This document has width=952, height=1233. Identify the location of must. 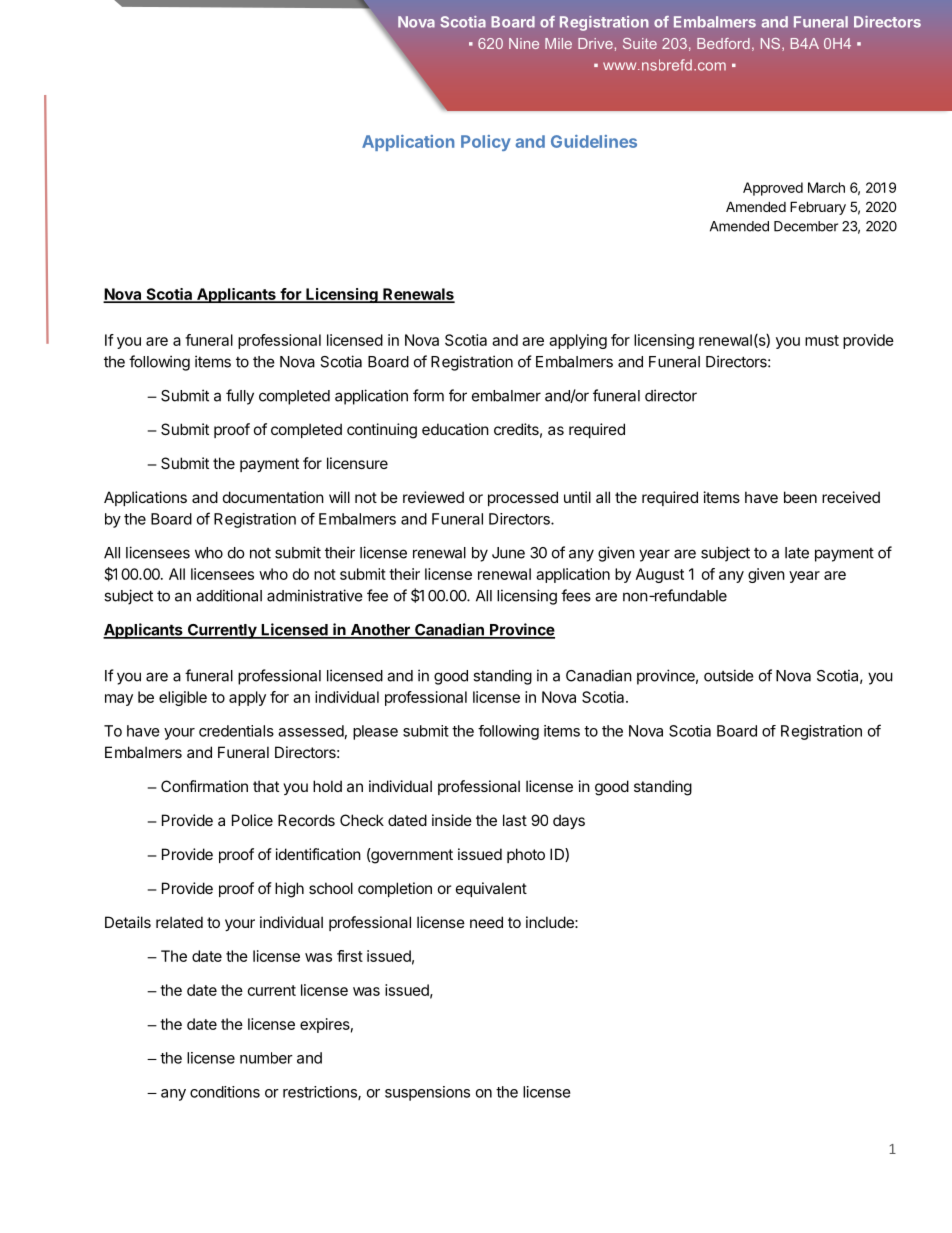
(822, 340).
